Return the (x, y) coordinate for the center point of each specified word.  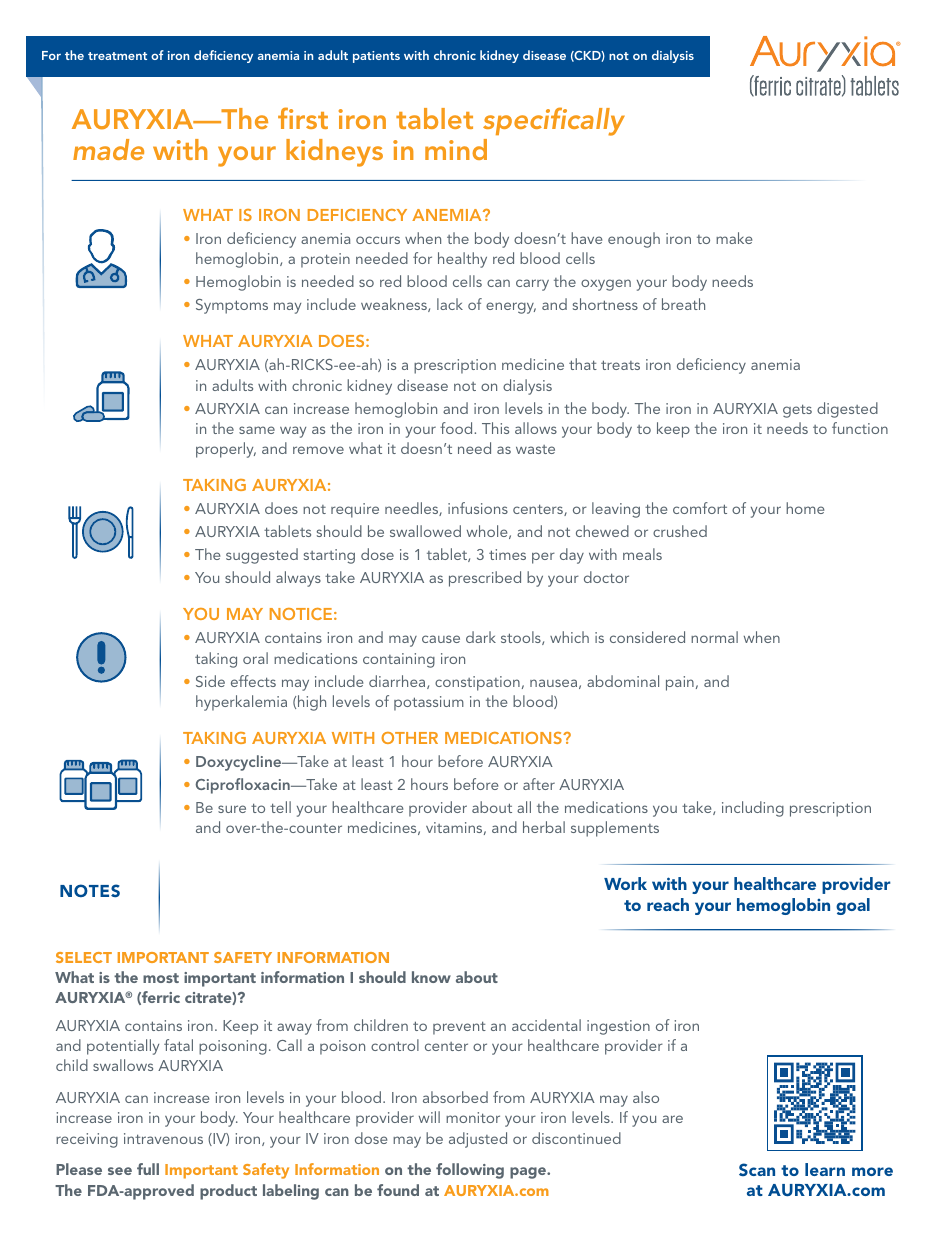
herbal (544, 827)
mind (456, 149)
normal (714, 637)
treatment (117, 56)
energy (511, 308)
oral (255, 658)
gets (797, 411)
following (470, 1171)
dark (481, 637)
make (734, 238)
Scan (757, 1169)
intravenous (163, 1138)
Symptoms (232, 306)
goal (853, 906)
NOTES (90, 890)
